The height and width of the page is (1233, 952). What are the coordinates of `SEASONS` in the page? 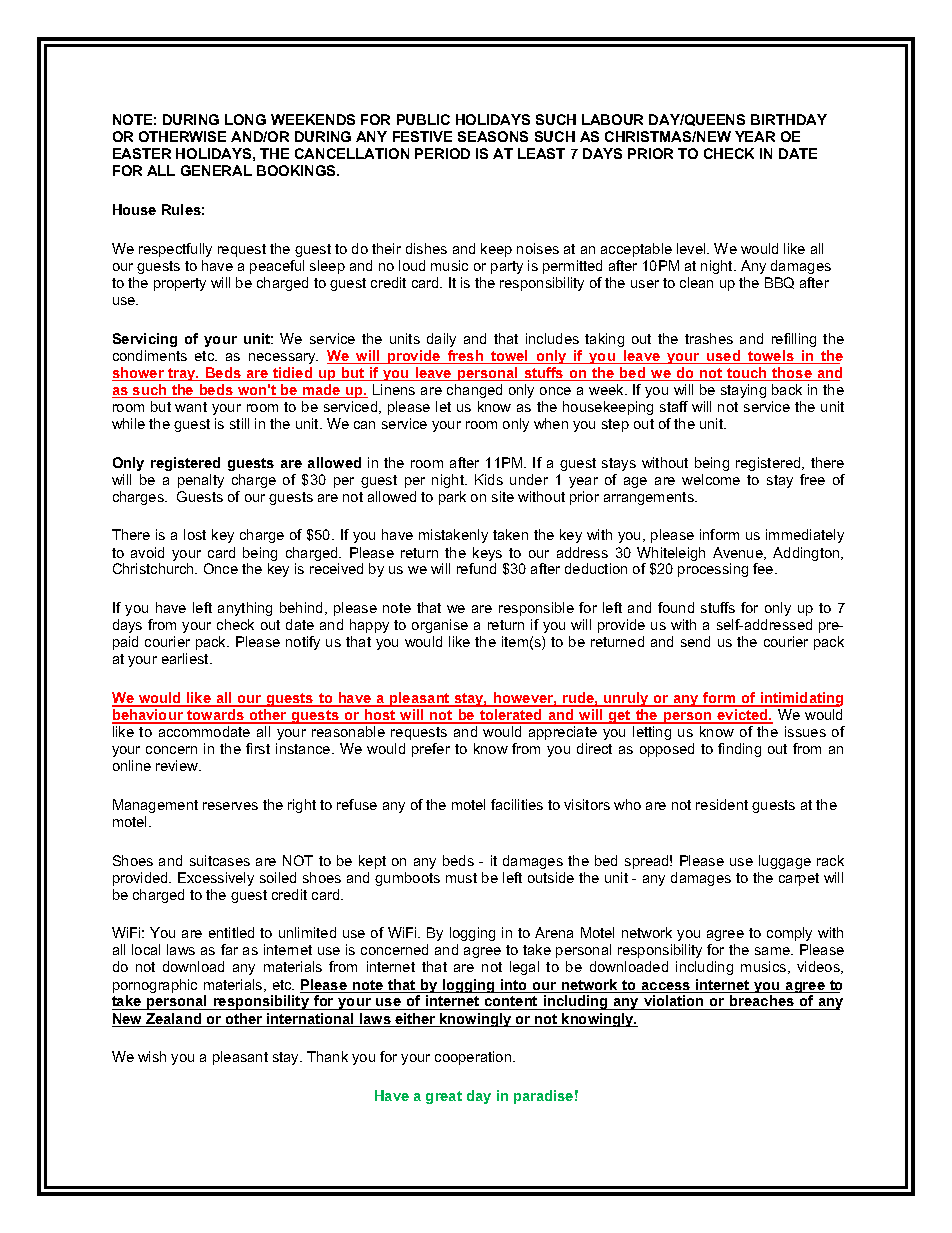 It's located at (493, 136).
